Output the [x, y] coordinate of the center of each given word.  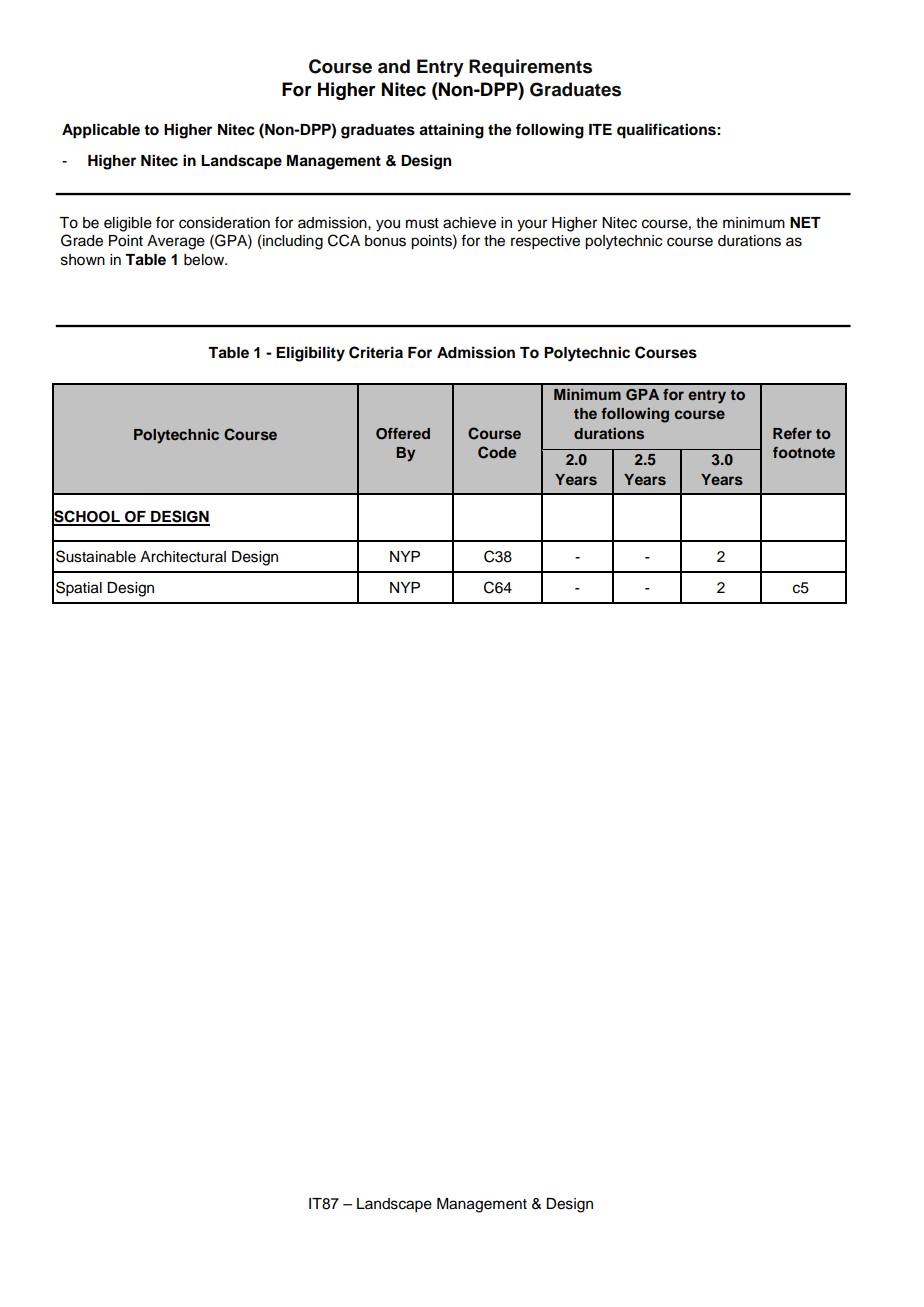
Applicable [101, 131]
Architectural [183, 557]
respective [545, 242]
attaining [451, 131]
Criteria [376, 352]
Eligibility [310, 354]
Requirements [530, 68]
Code [497, 452]
